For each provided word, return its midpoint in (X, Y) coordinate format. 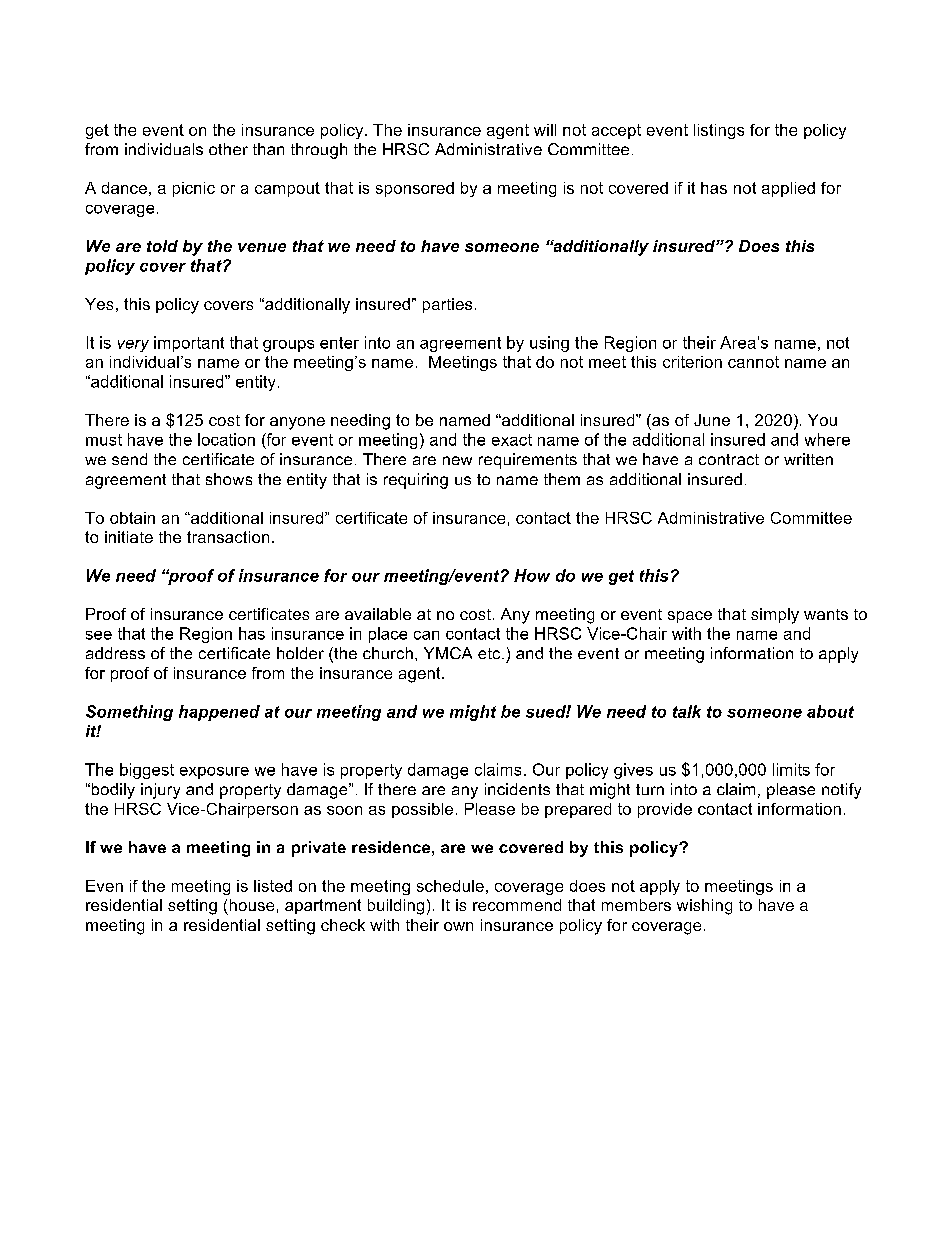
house (252, 905)
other (228, 149)
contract (729, 459)
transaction (228, 537)
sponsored (415, 189)
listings (719, 131)
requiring (416, 481)
